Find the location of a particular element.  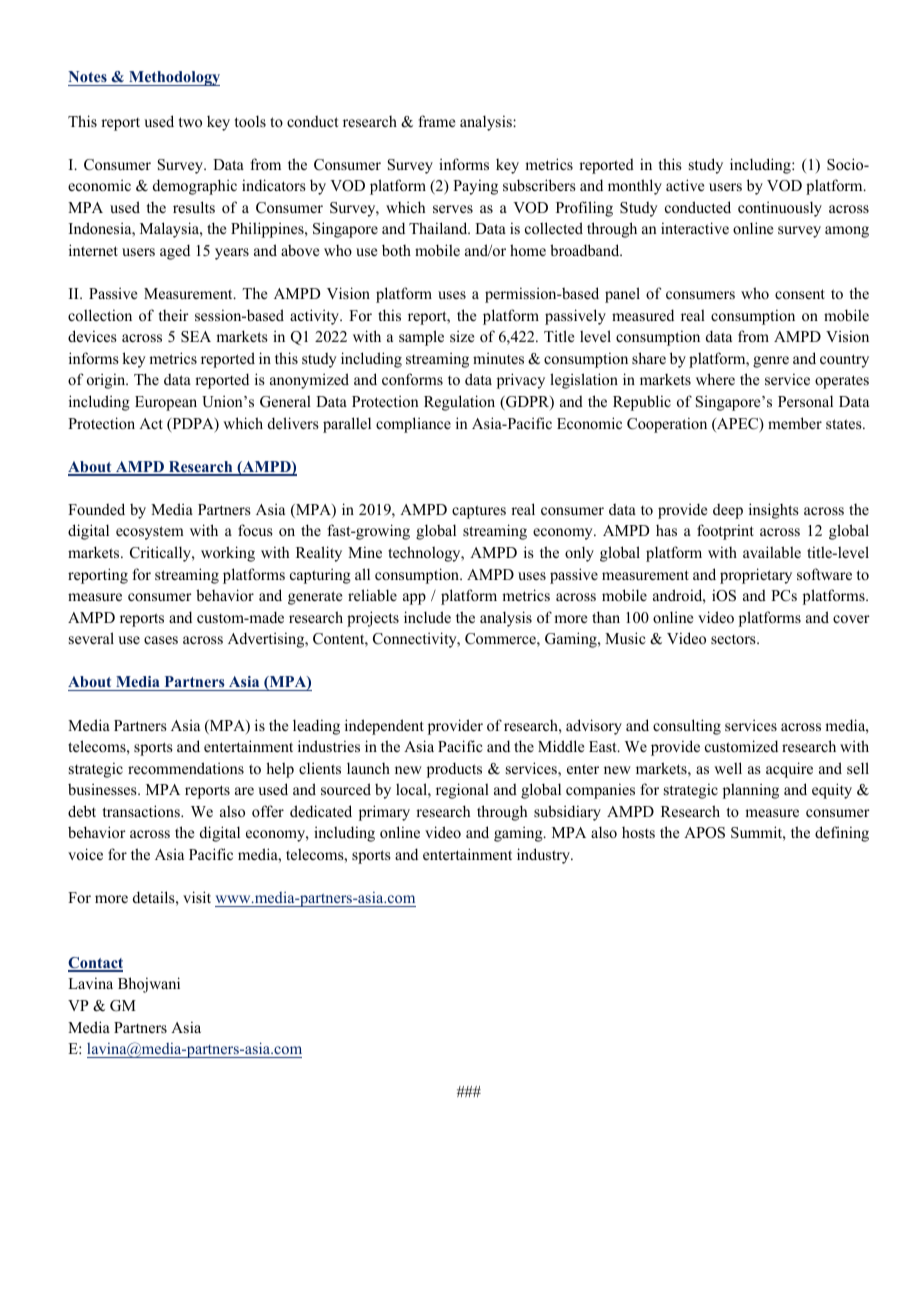

products is located at coordinates (454, 770).
